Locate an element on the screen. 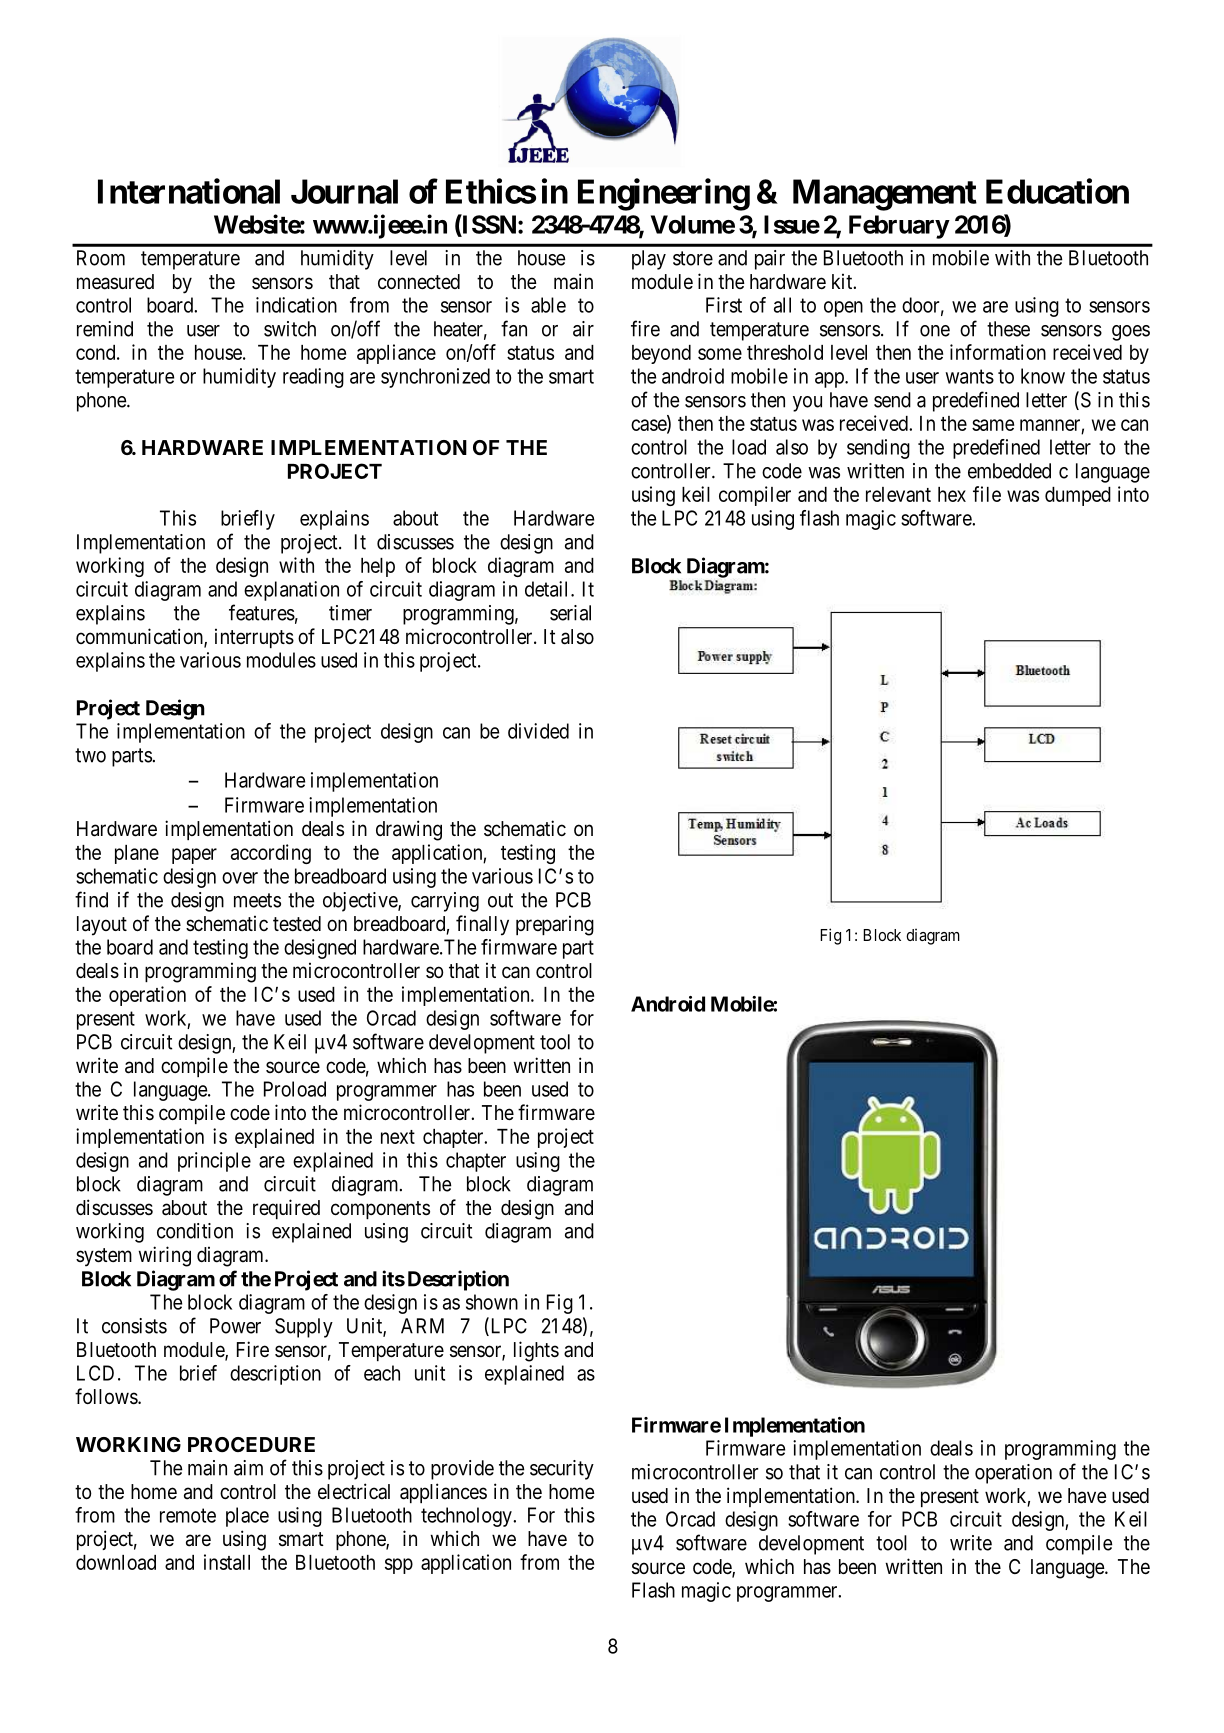 This screenshot has width=1224, height=1733. preparing is located at coordinates (555, 925).
